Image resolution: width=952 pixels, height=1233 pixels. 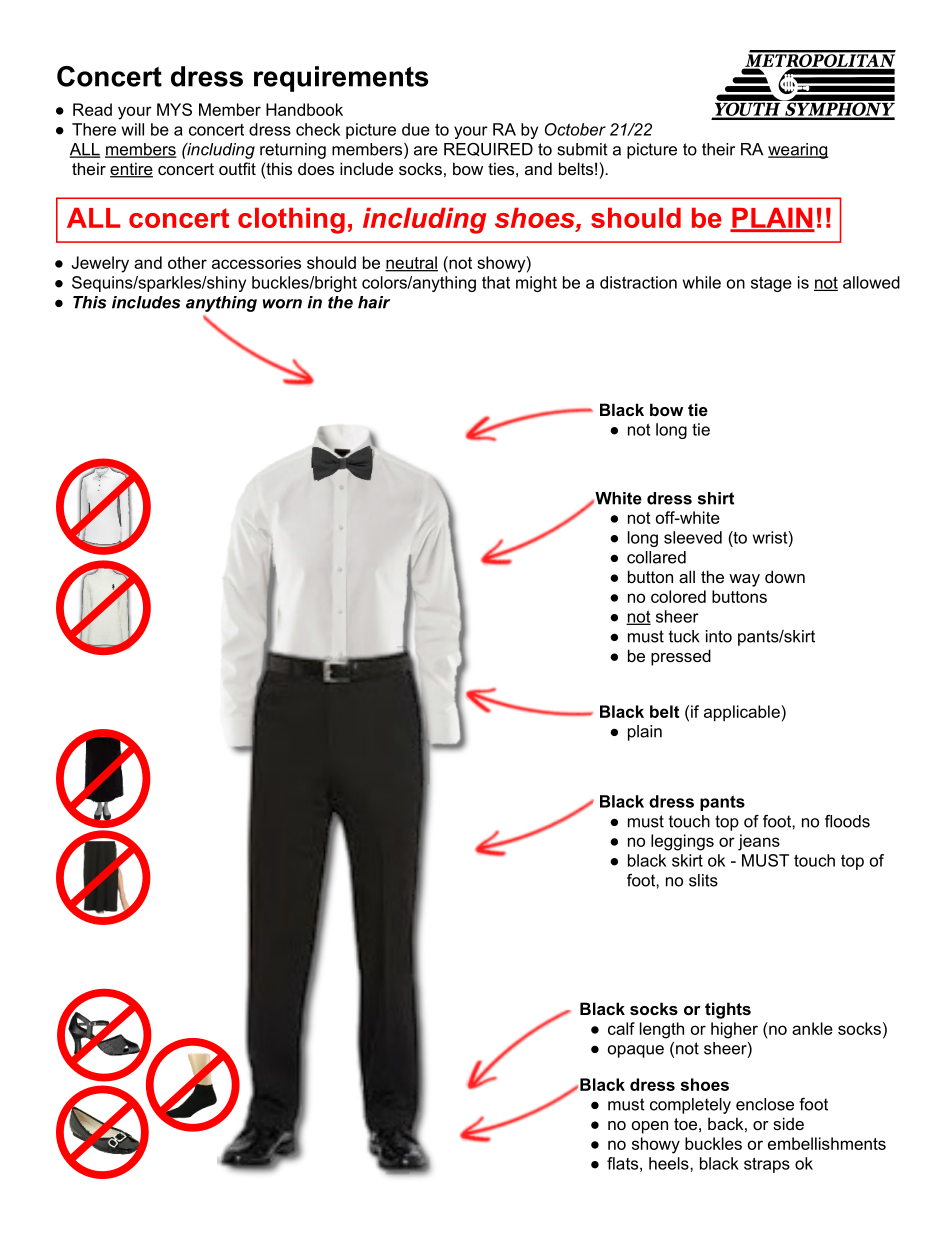 What do you see at coordinates (621, 1028) in the screenshot?
I see `calf` at bounding box center [621, 1028].
